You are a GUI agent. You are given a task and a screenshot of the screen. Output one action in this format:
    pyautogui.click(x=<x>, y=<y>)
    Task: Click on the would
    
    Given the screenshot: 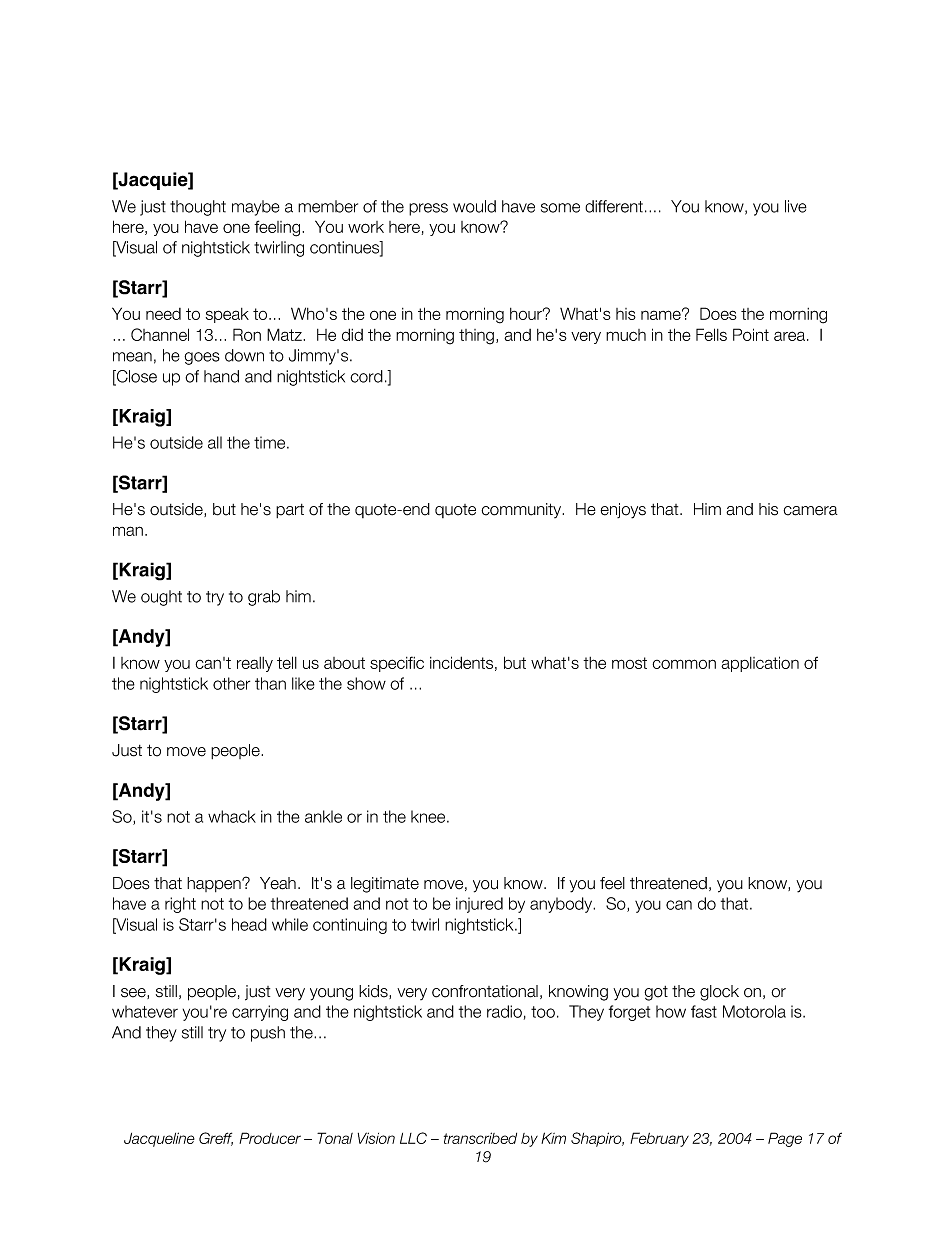 What is the action you would take?
    pyautogui.click(x=474, y=206)
